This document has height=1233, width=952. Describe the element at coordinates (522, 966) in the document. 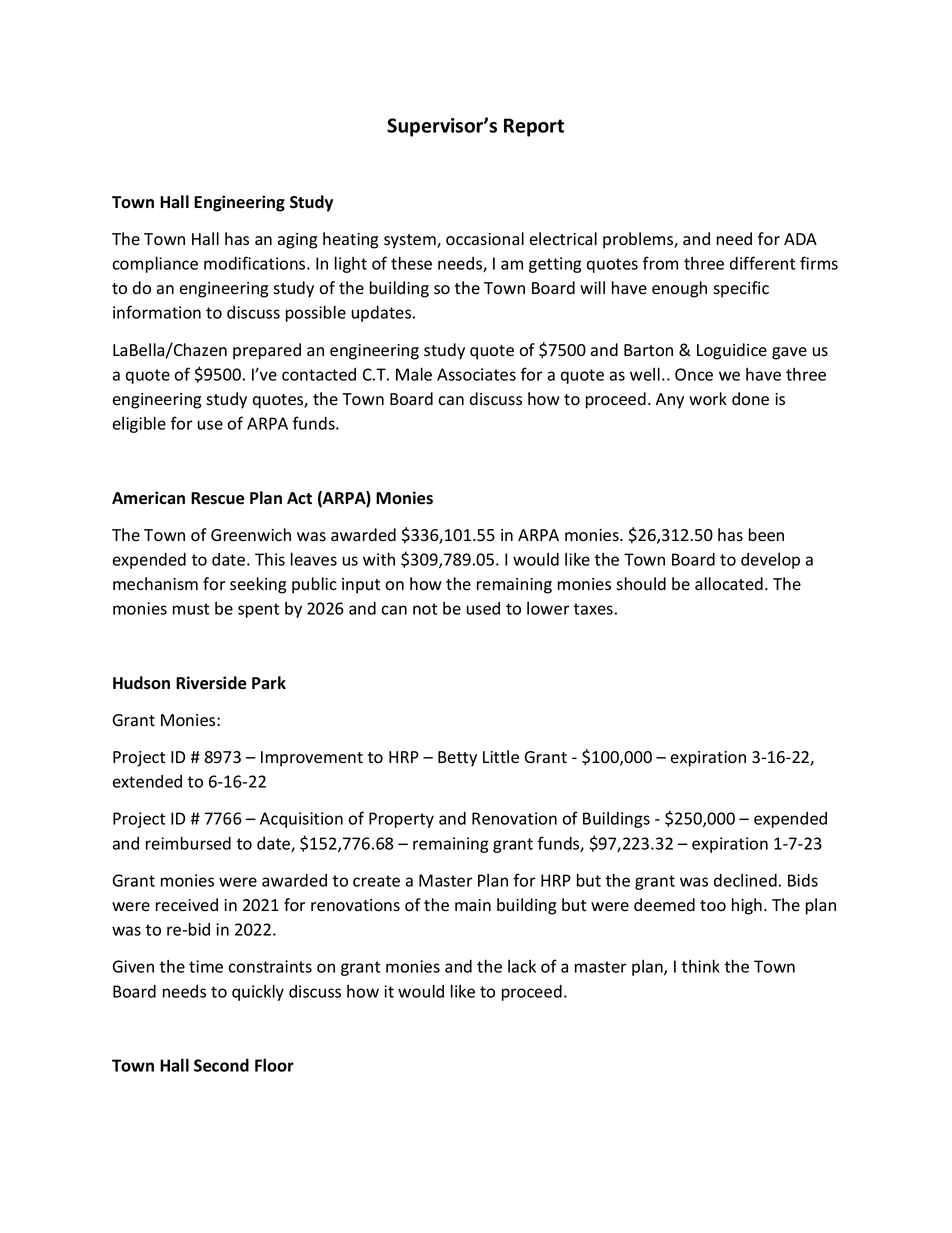

I see `lack` at that location.
